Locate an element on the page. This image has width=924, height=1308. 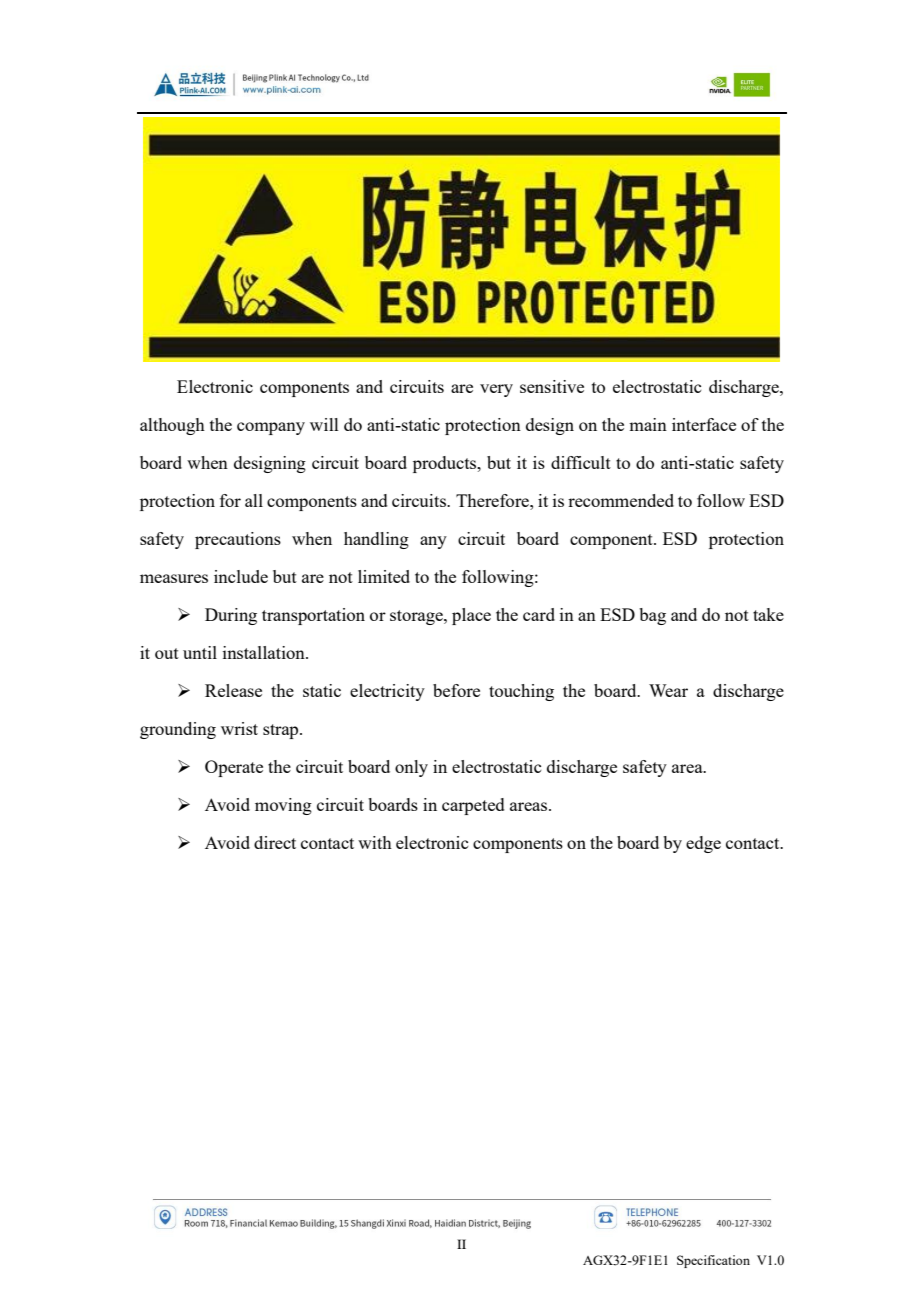
company is located at coordinates (271, 428).
